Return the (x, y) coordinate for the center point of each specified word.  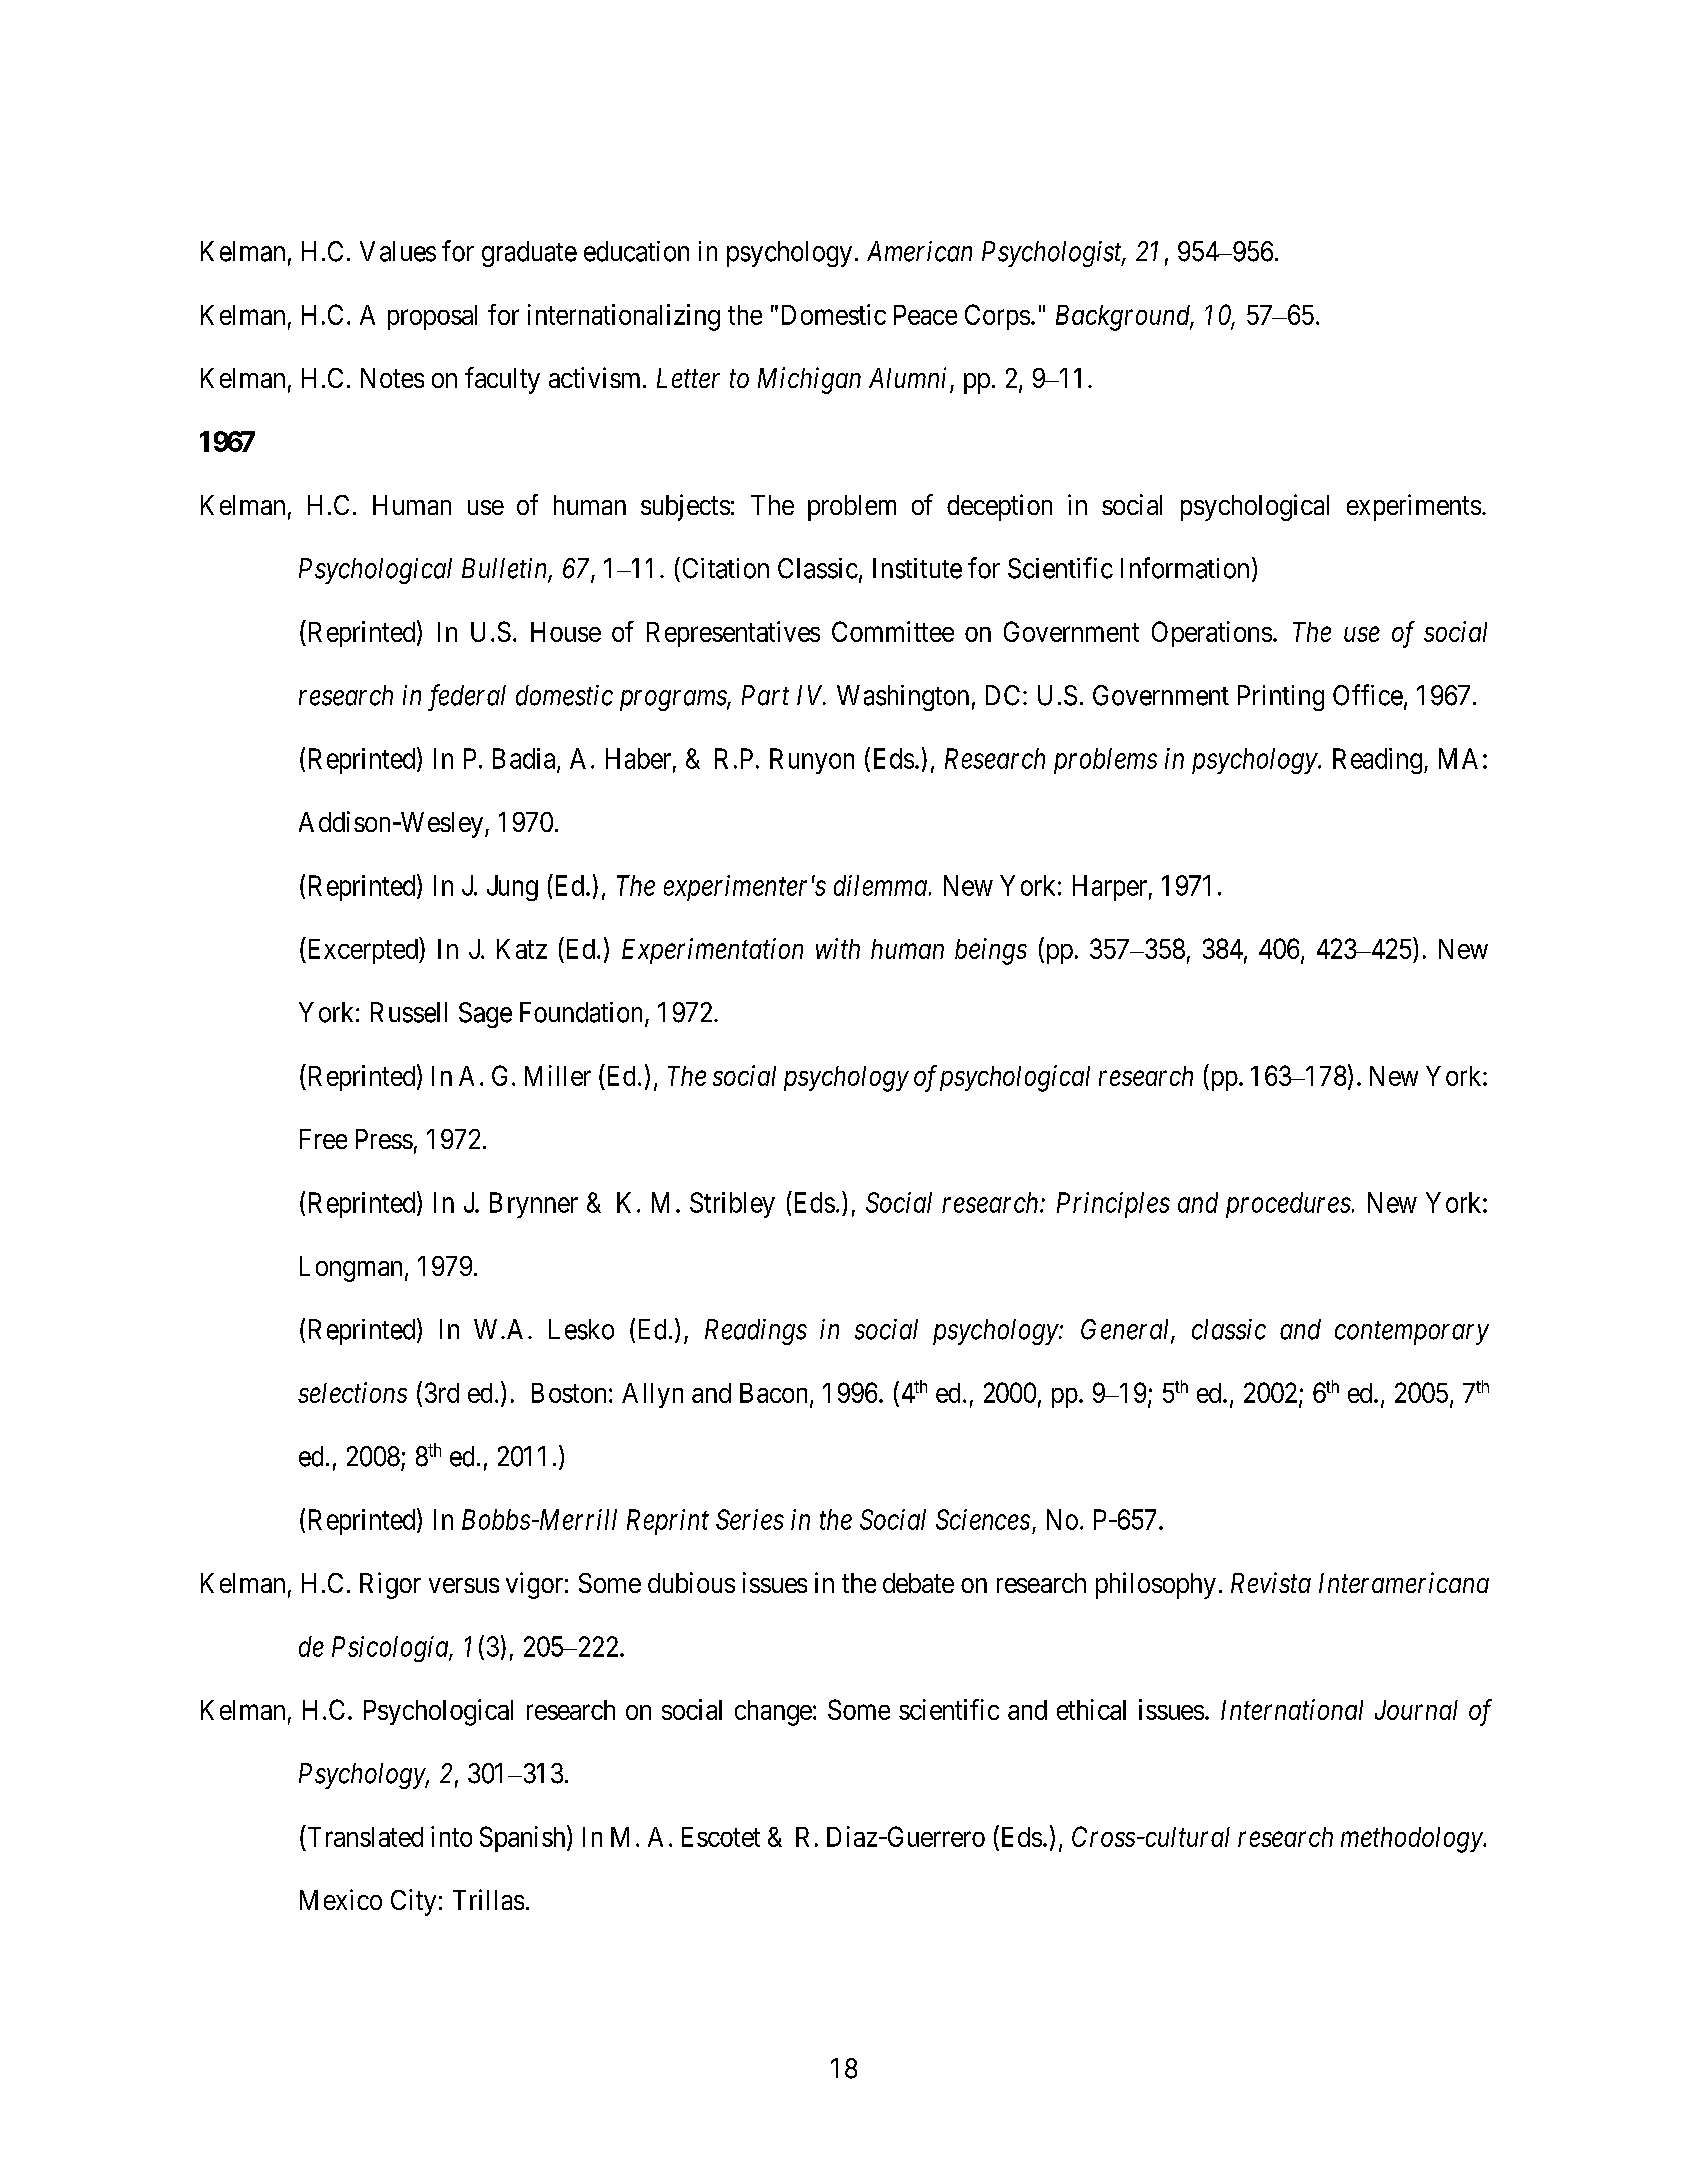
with (838, 948)
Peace (925, 315)
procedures (1288, 1205)
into (451, 1836)
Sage (485, 1015)
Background (1124, 318)
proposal (432, 317)
